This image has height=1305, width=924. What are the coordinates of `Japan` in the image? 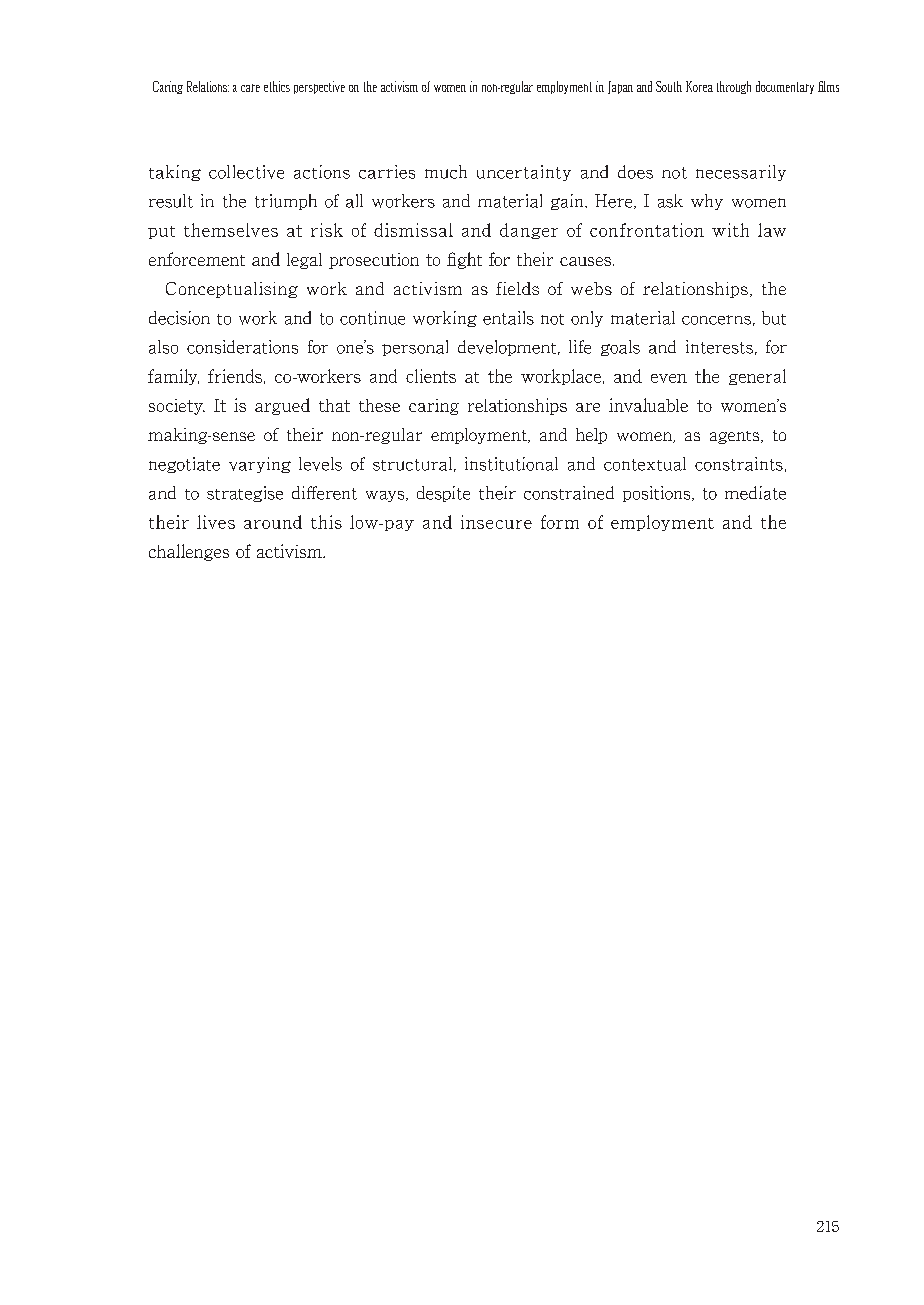 It's located at (620, 87).
